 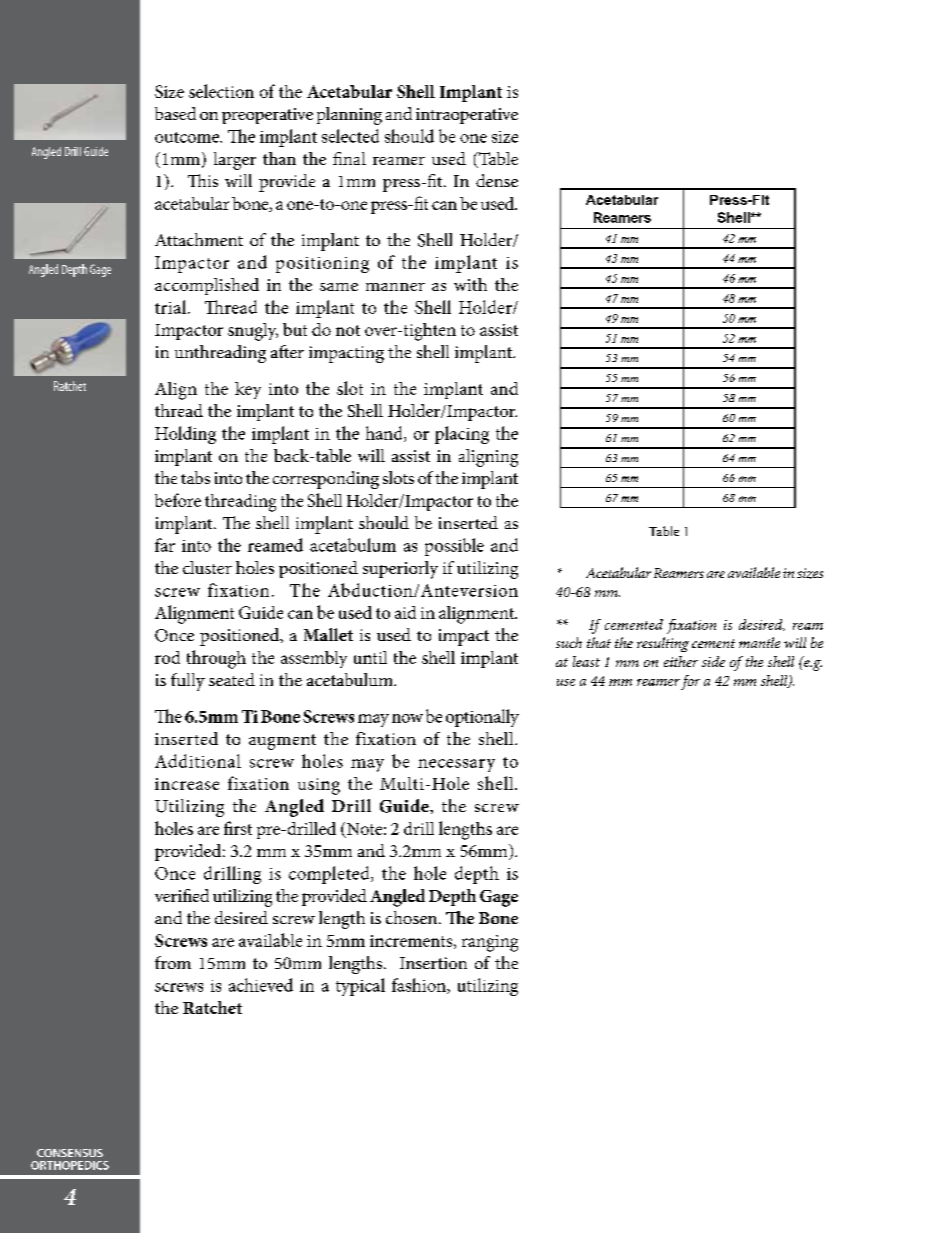 I want to click on increase, so click(x=187, y=784).
